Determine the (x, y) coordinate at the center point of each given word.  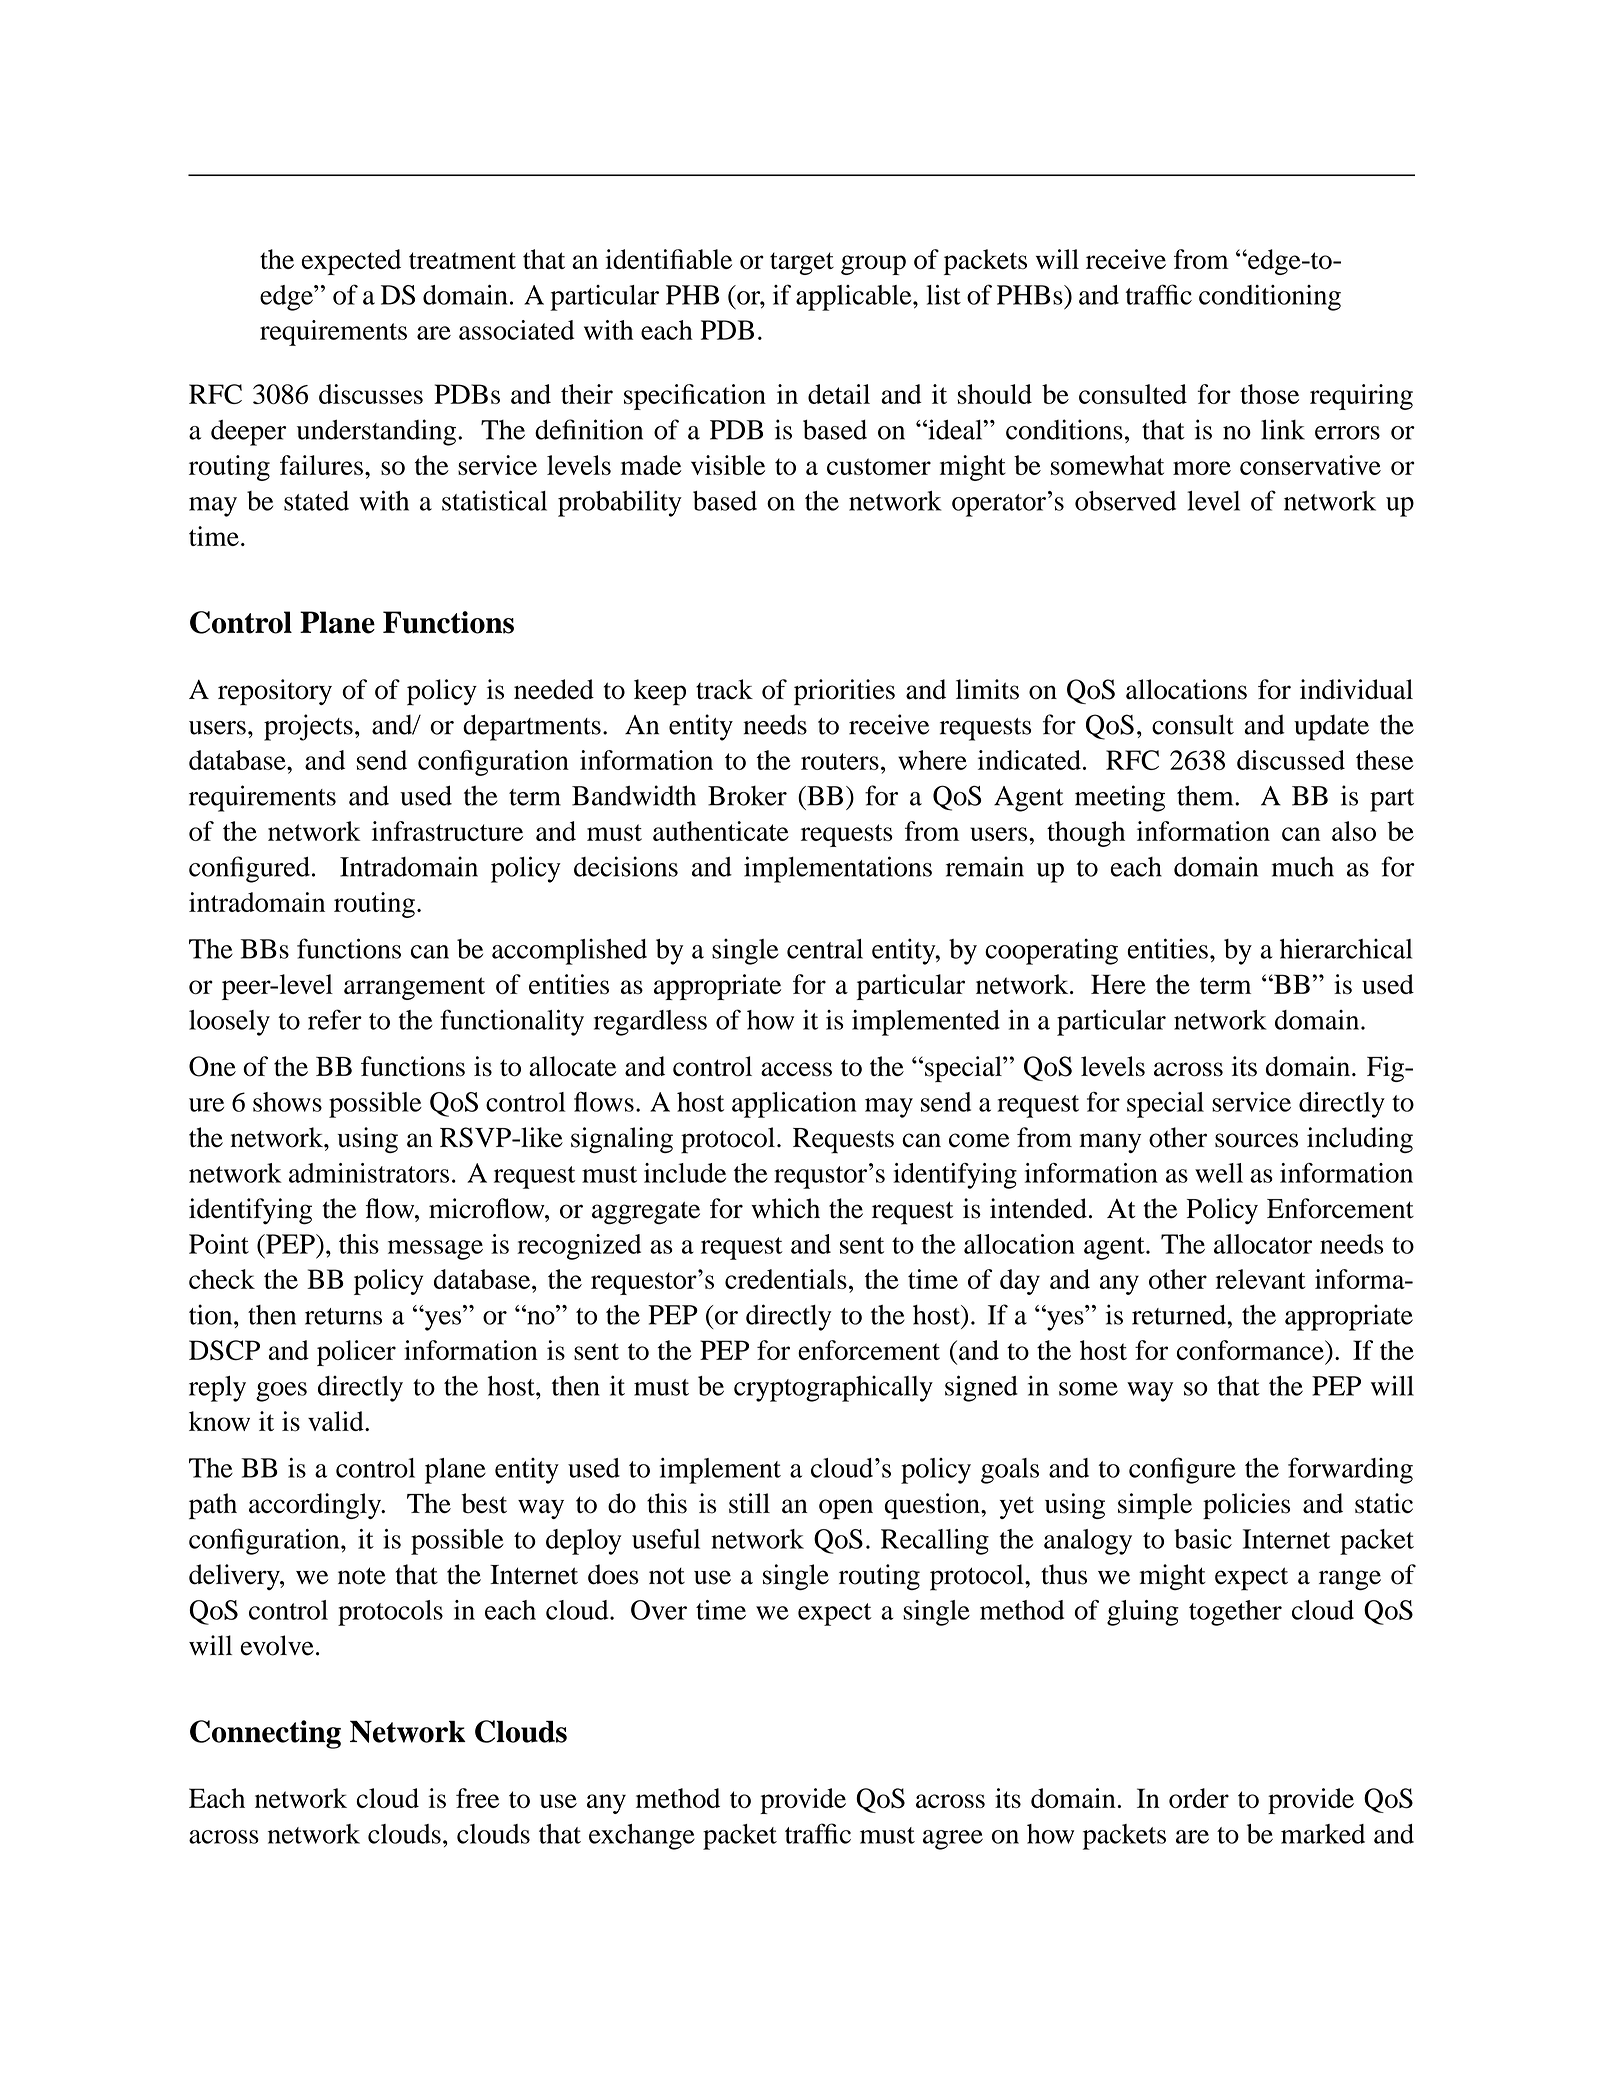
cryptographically (833, 1389)
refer (335, 1019)
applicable (855, 298)
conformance (1251, 1350)
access (796, 1069)
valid (337, 1421)
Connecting (265, 1734)
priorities (844, 692)
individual (1356, 689)
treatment (462, 260)
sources (1256, 1140)
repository (275, 692)
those (1269, 394)
